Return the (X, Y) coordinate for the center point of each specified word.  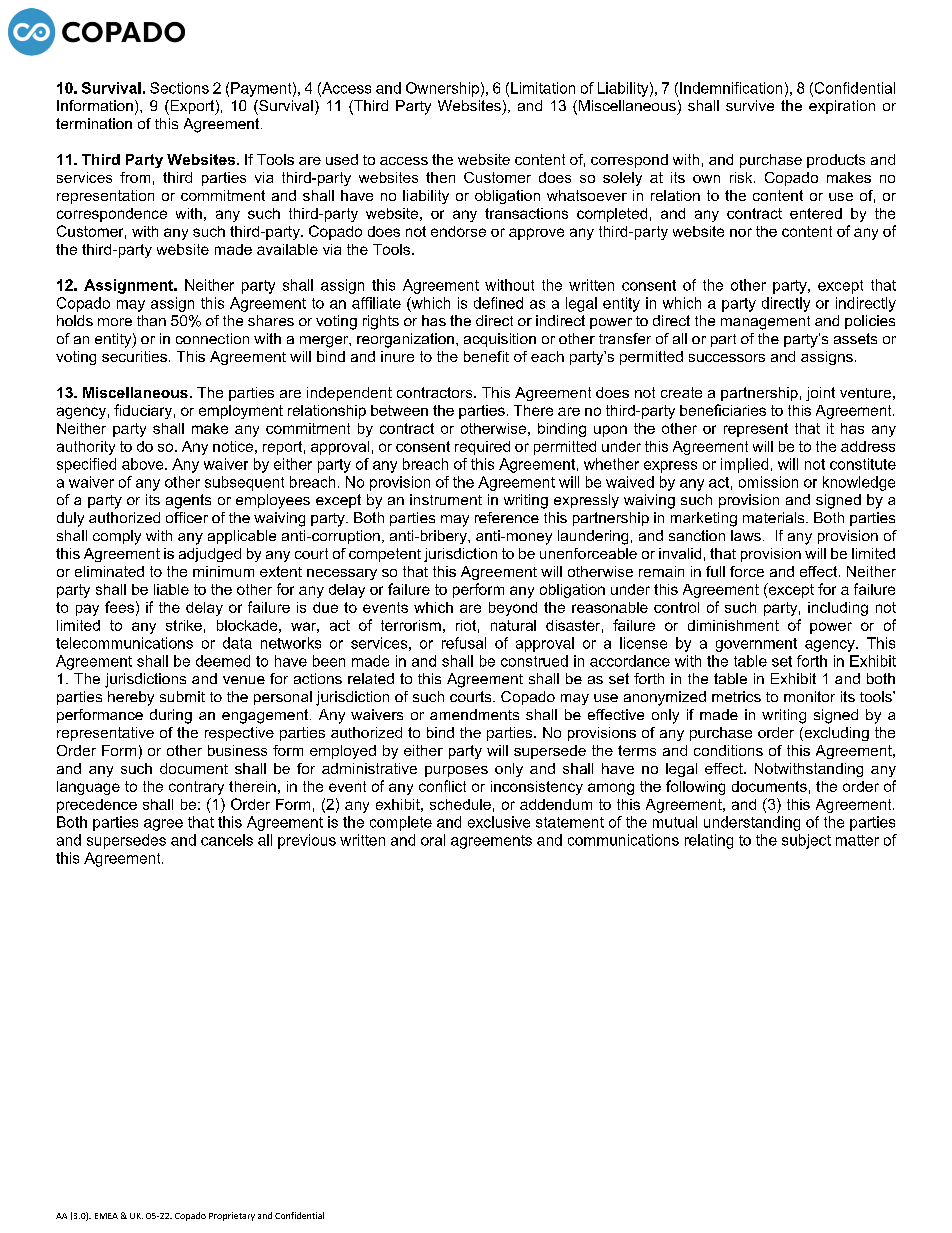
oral (433, 840)
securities (134, 356)
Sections (179, 88)
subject (806, 841)
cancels (227, 840)
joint (820, 394)
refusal (464, 643)
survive (750, 105)
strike (184, 625)
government (756, 645)
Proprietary (232, 1216)
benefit (486, 356)
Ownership (442, 89)
